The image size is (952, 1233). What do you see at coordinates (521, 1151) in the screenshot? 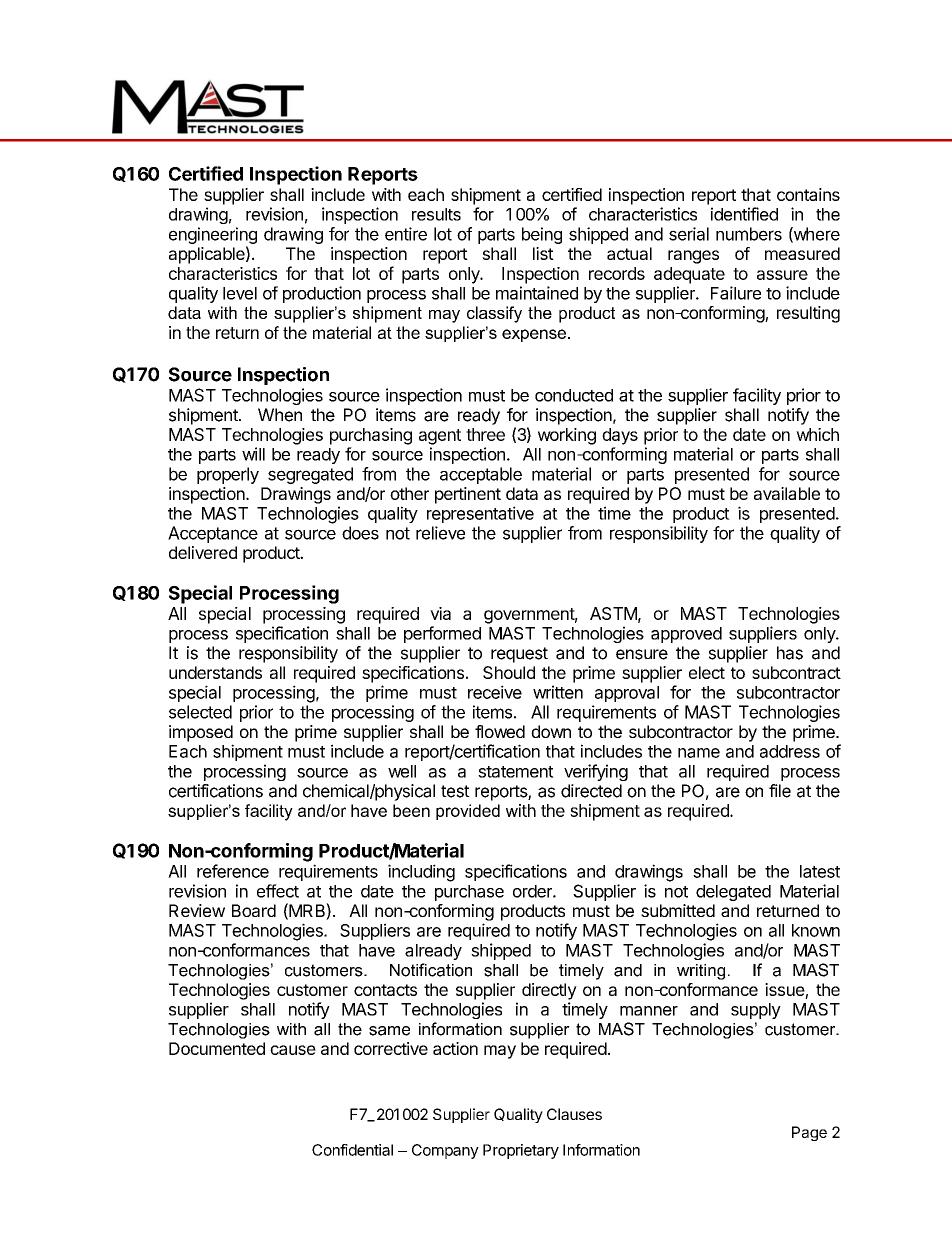
I see `Proprietary` at bounding box center [521, 1151].
